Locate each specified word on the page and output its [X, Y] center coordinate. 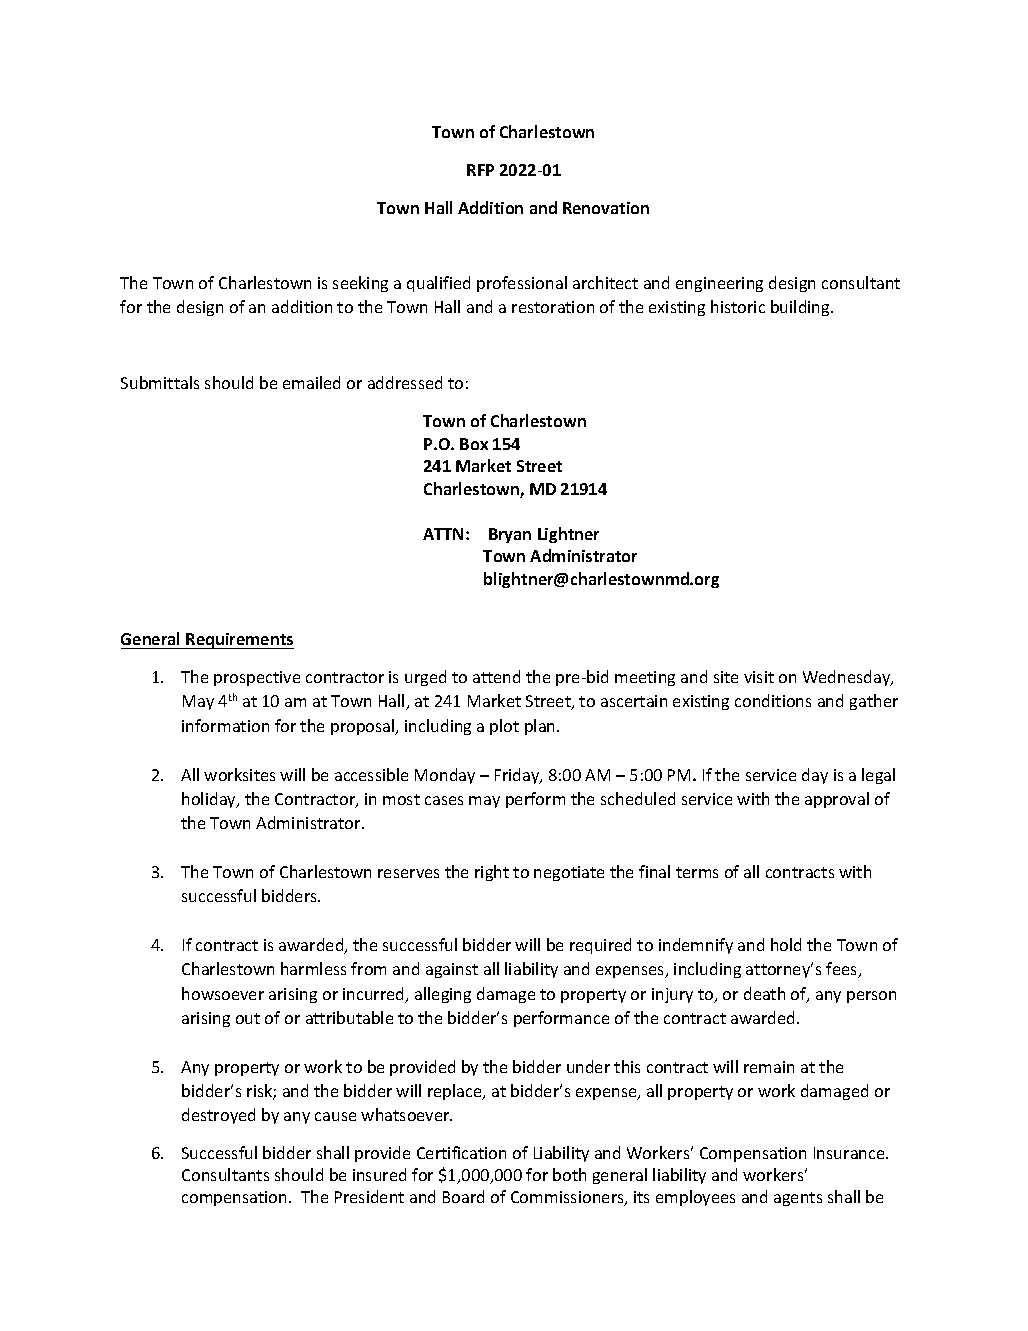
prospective [257, 678]
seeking [360, 284]
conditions [773, 700]
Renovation [606, 208]
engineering [719, 284]
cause [335, 1116]
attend [496, 676]
